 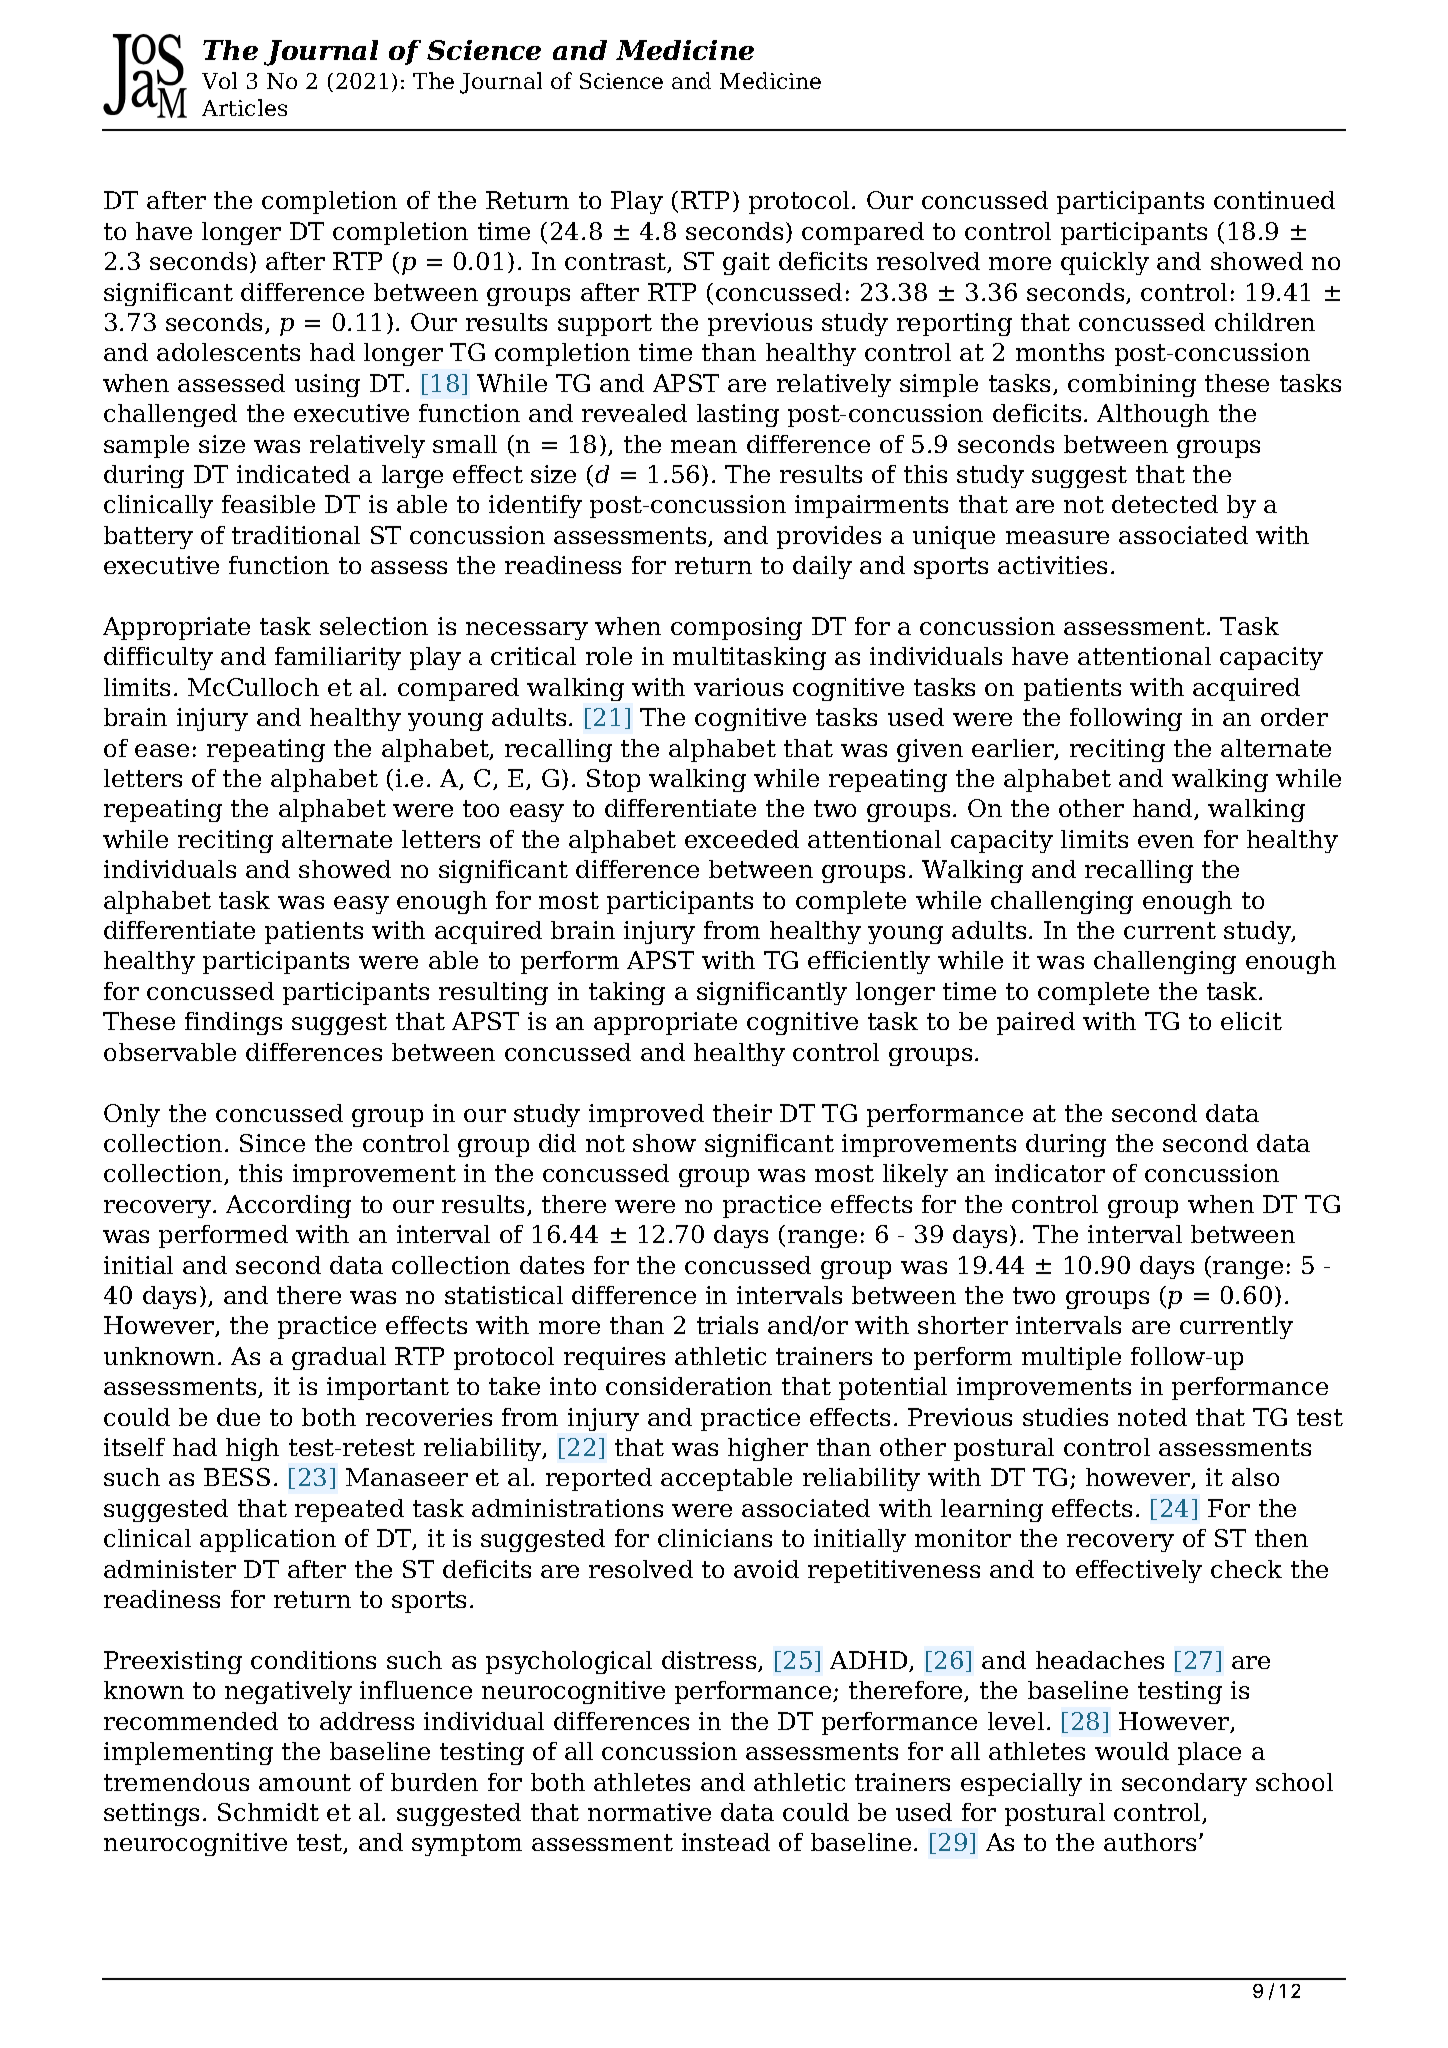 I want to click on trials, so click(x=727, y=1325).
